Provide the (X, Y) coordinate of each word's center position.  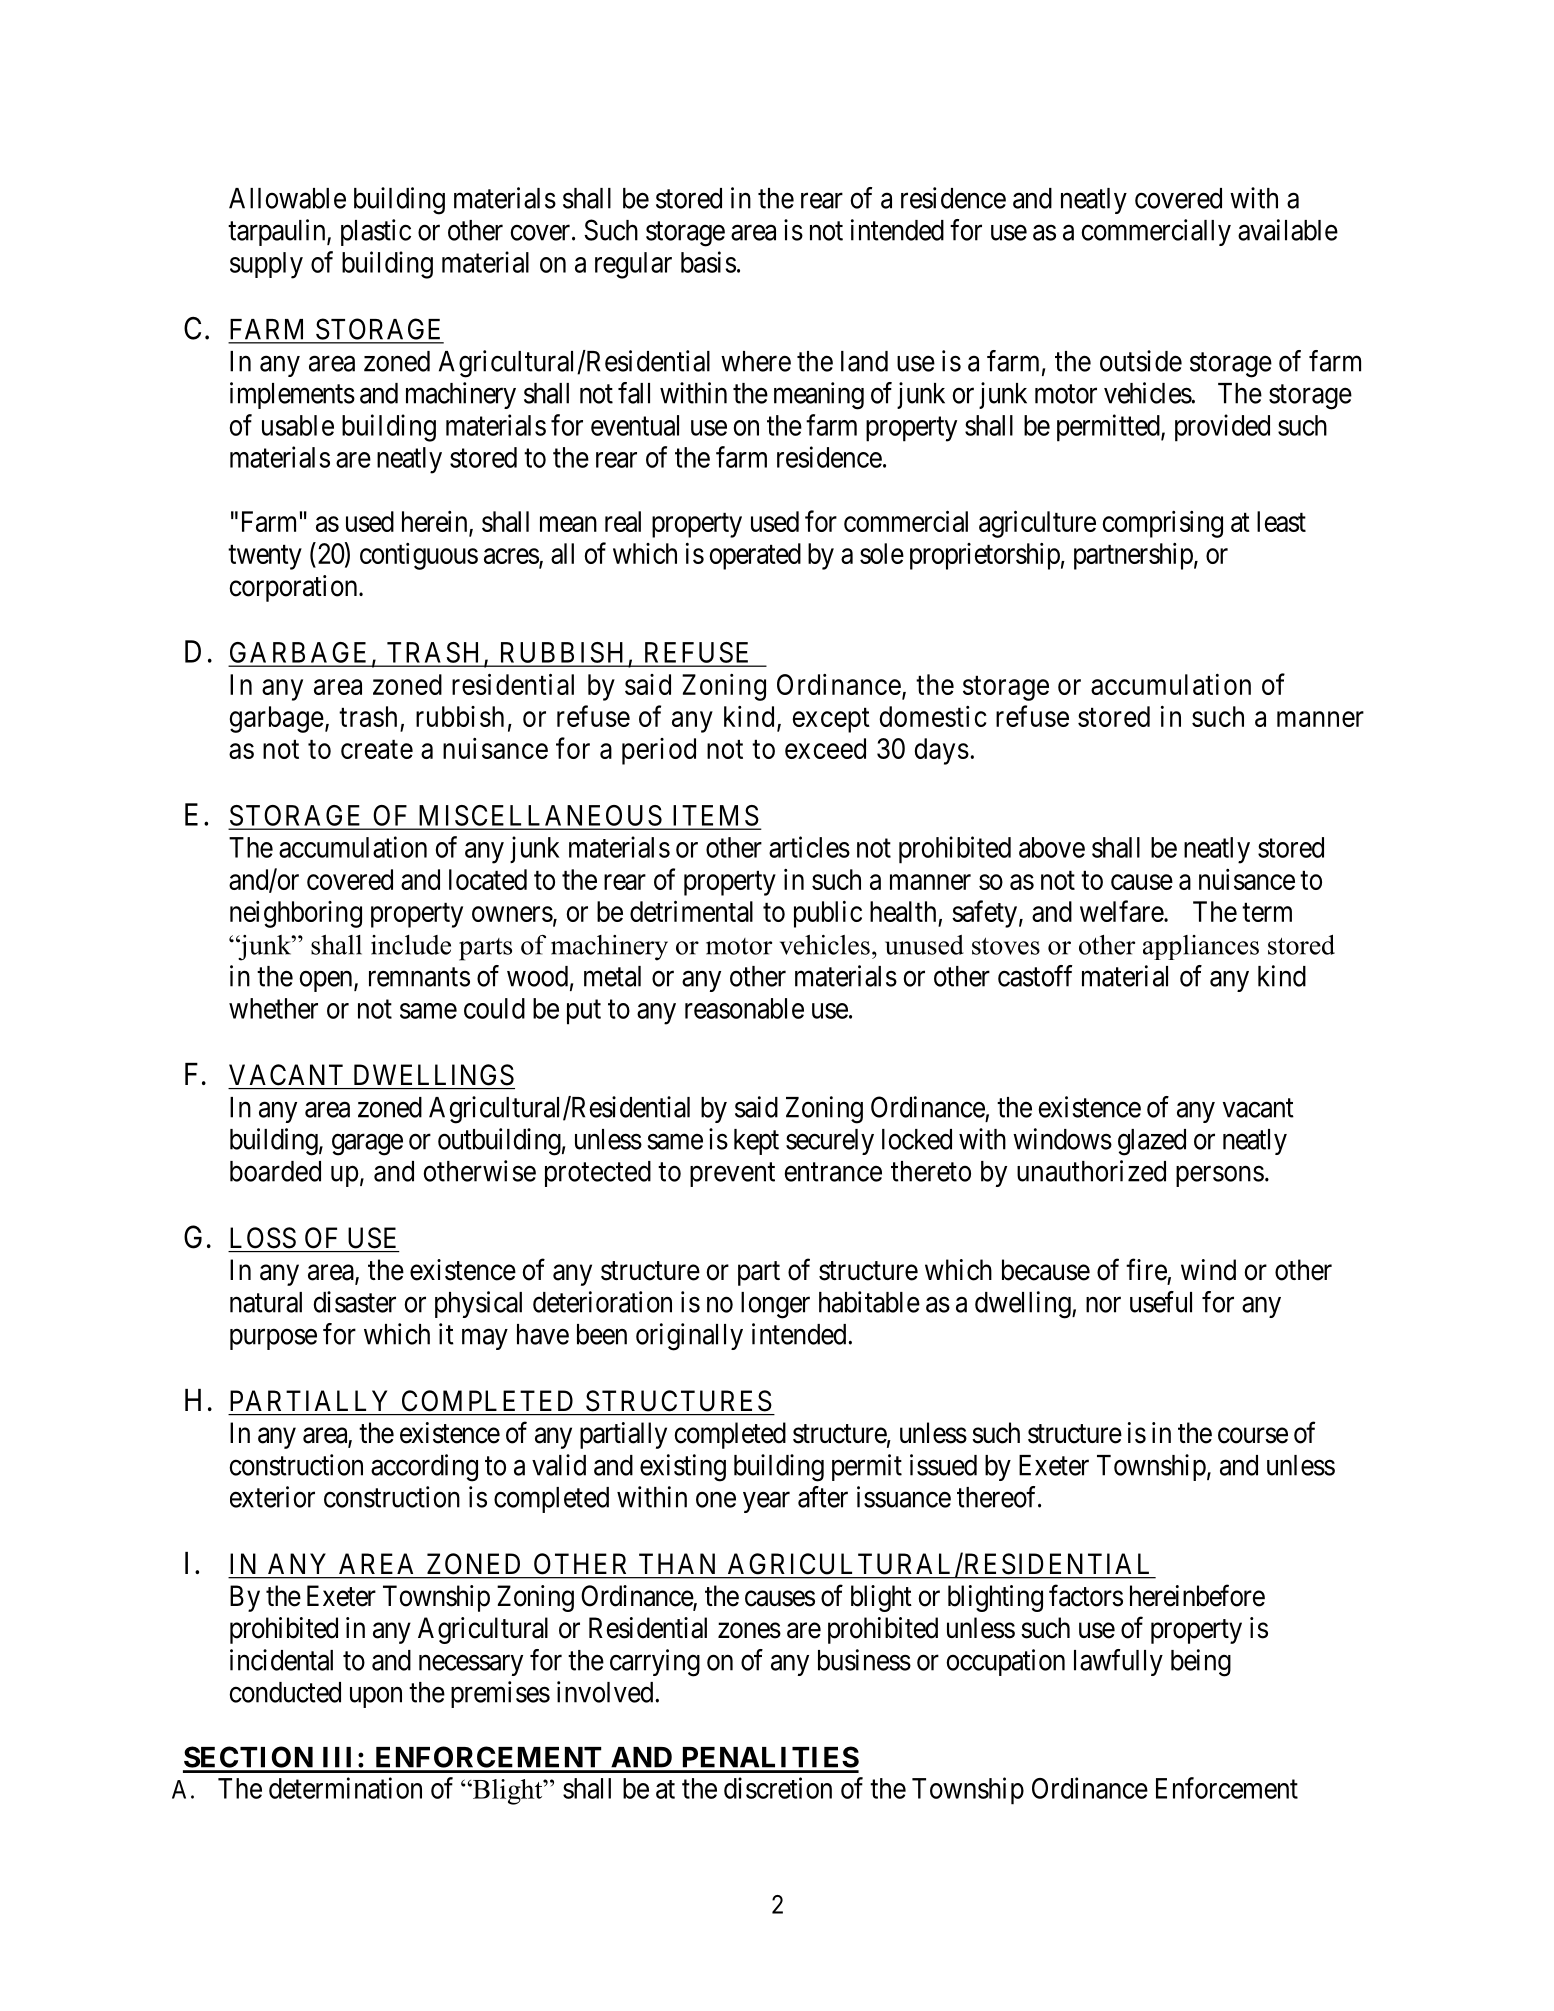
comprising (1163, 524)
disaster (354, 1302)
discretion (778, 1788)
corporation (294, 588)
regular (633, 265)
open (327, 981)
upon (376, 1697)
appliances (1201, 947)
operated (755, 556)
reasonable (744, 1008)
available (1288, 230)
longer (775, 1305)
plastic (376, 232)
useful (1161, 1302)
